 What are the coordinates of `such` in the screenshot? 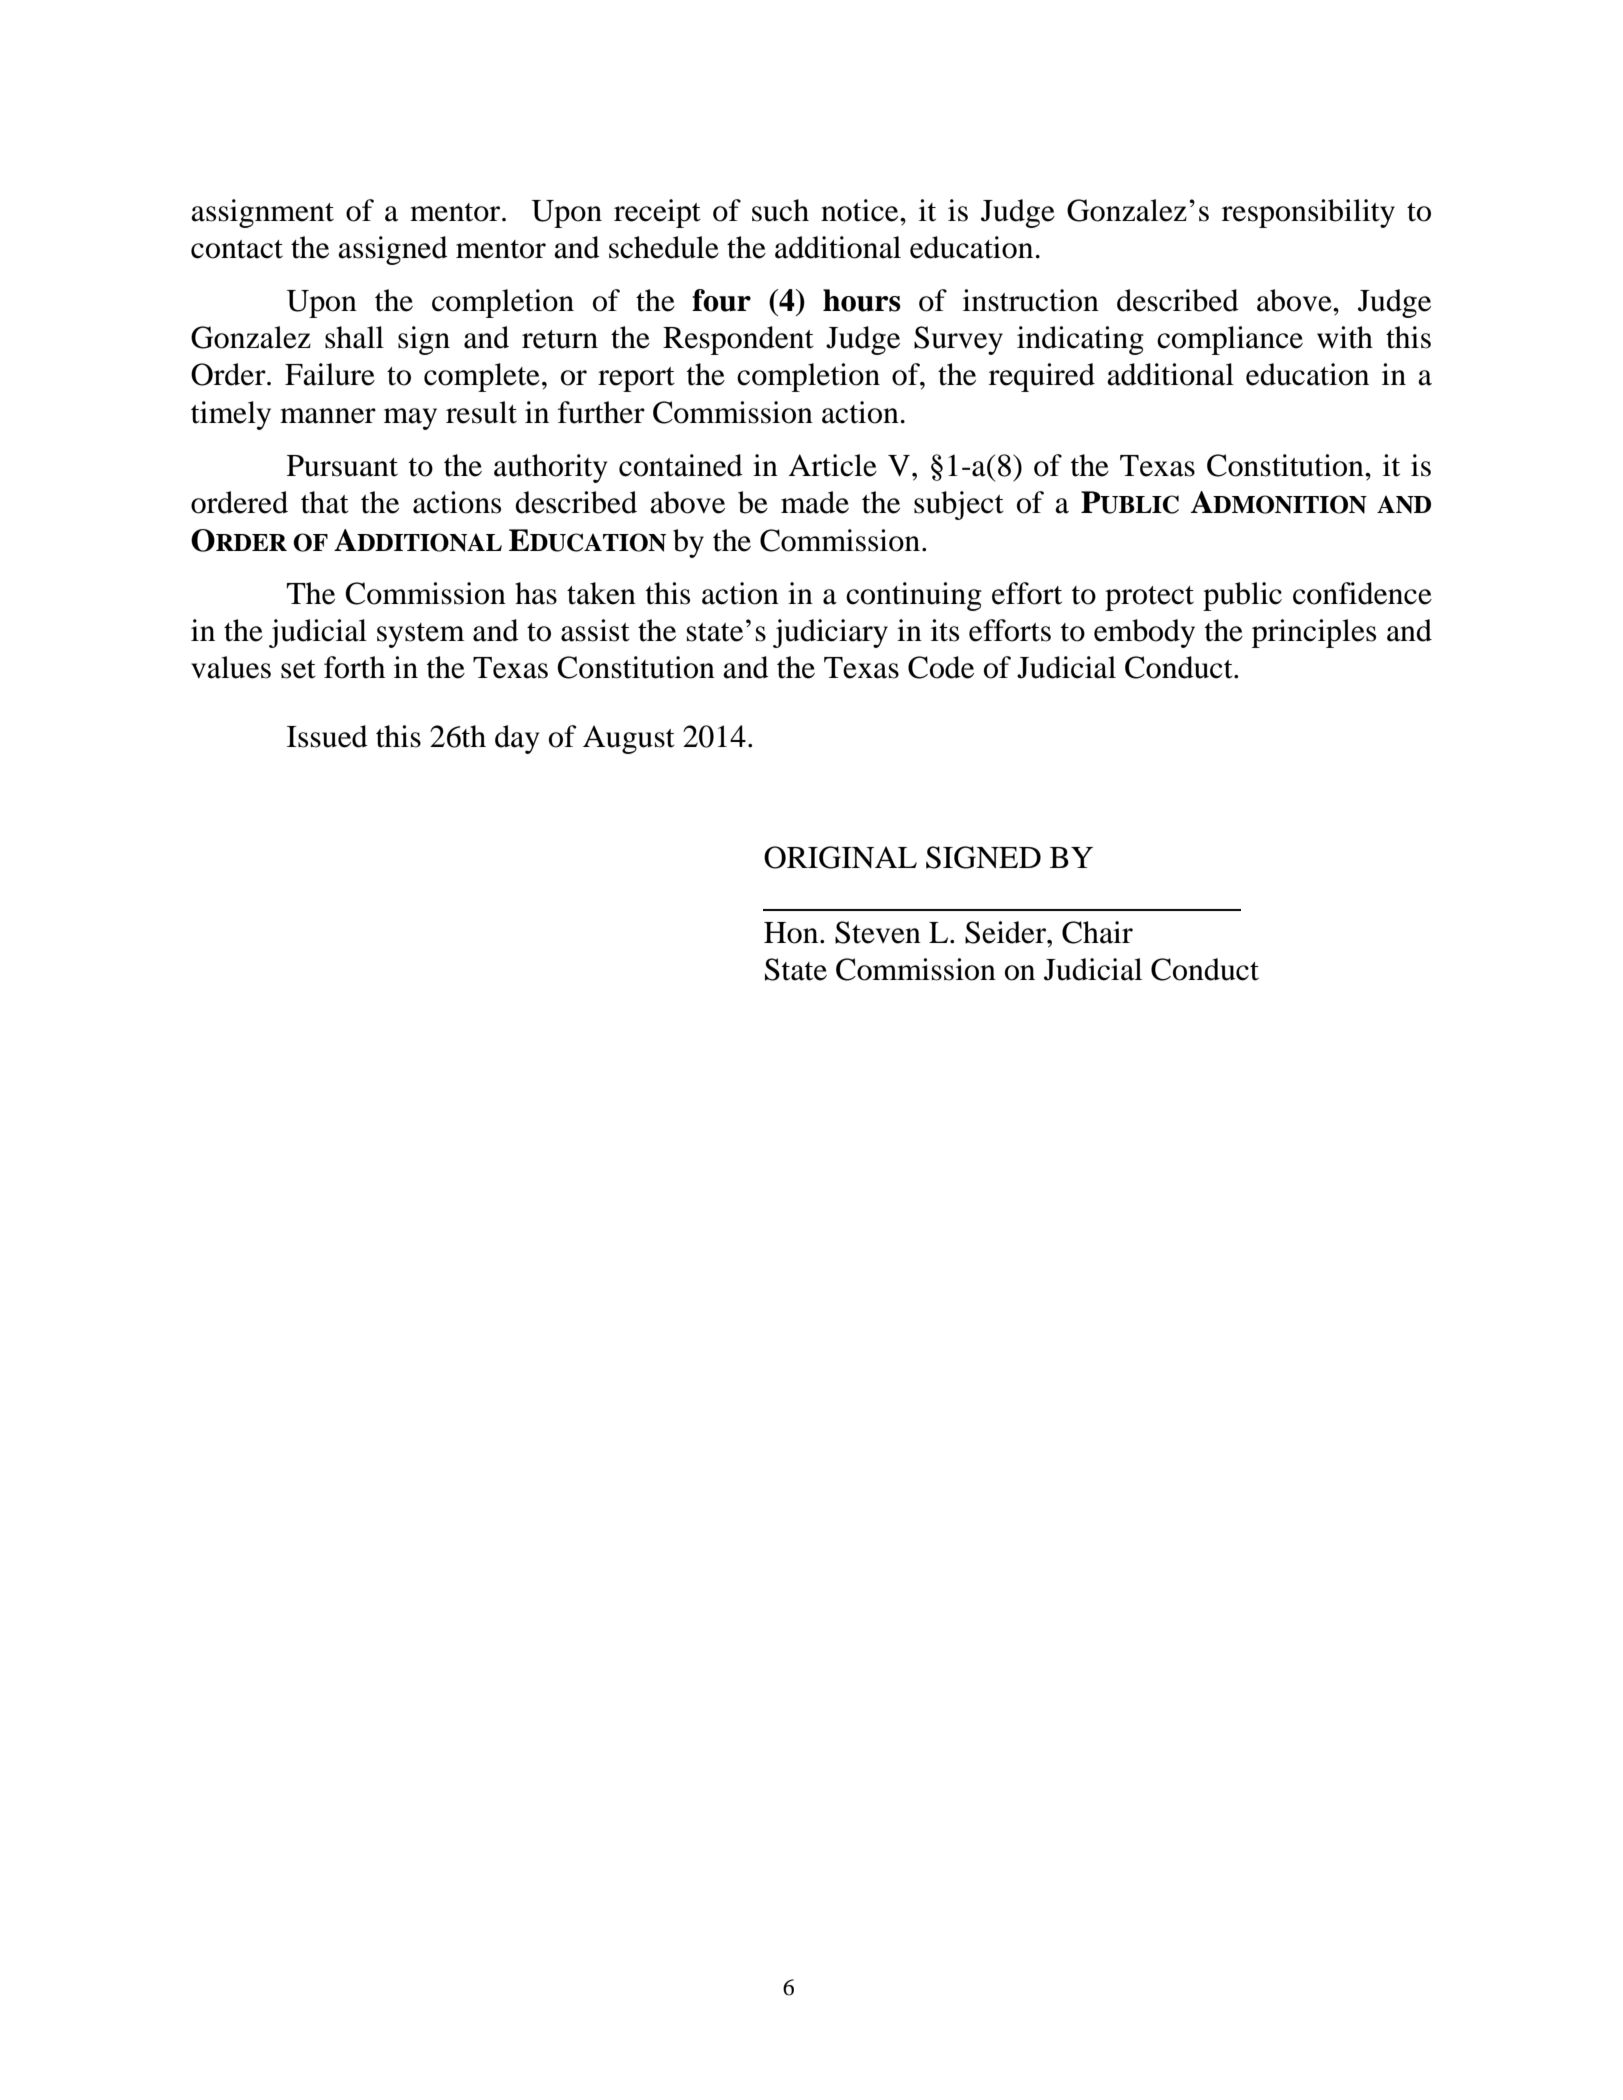 It's located at (780, 210).
